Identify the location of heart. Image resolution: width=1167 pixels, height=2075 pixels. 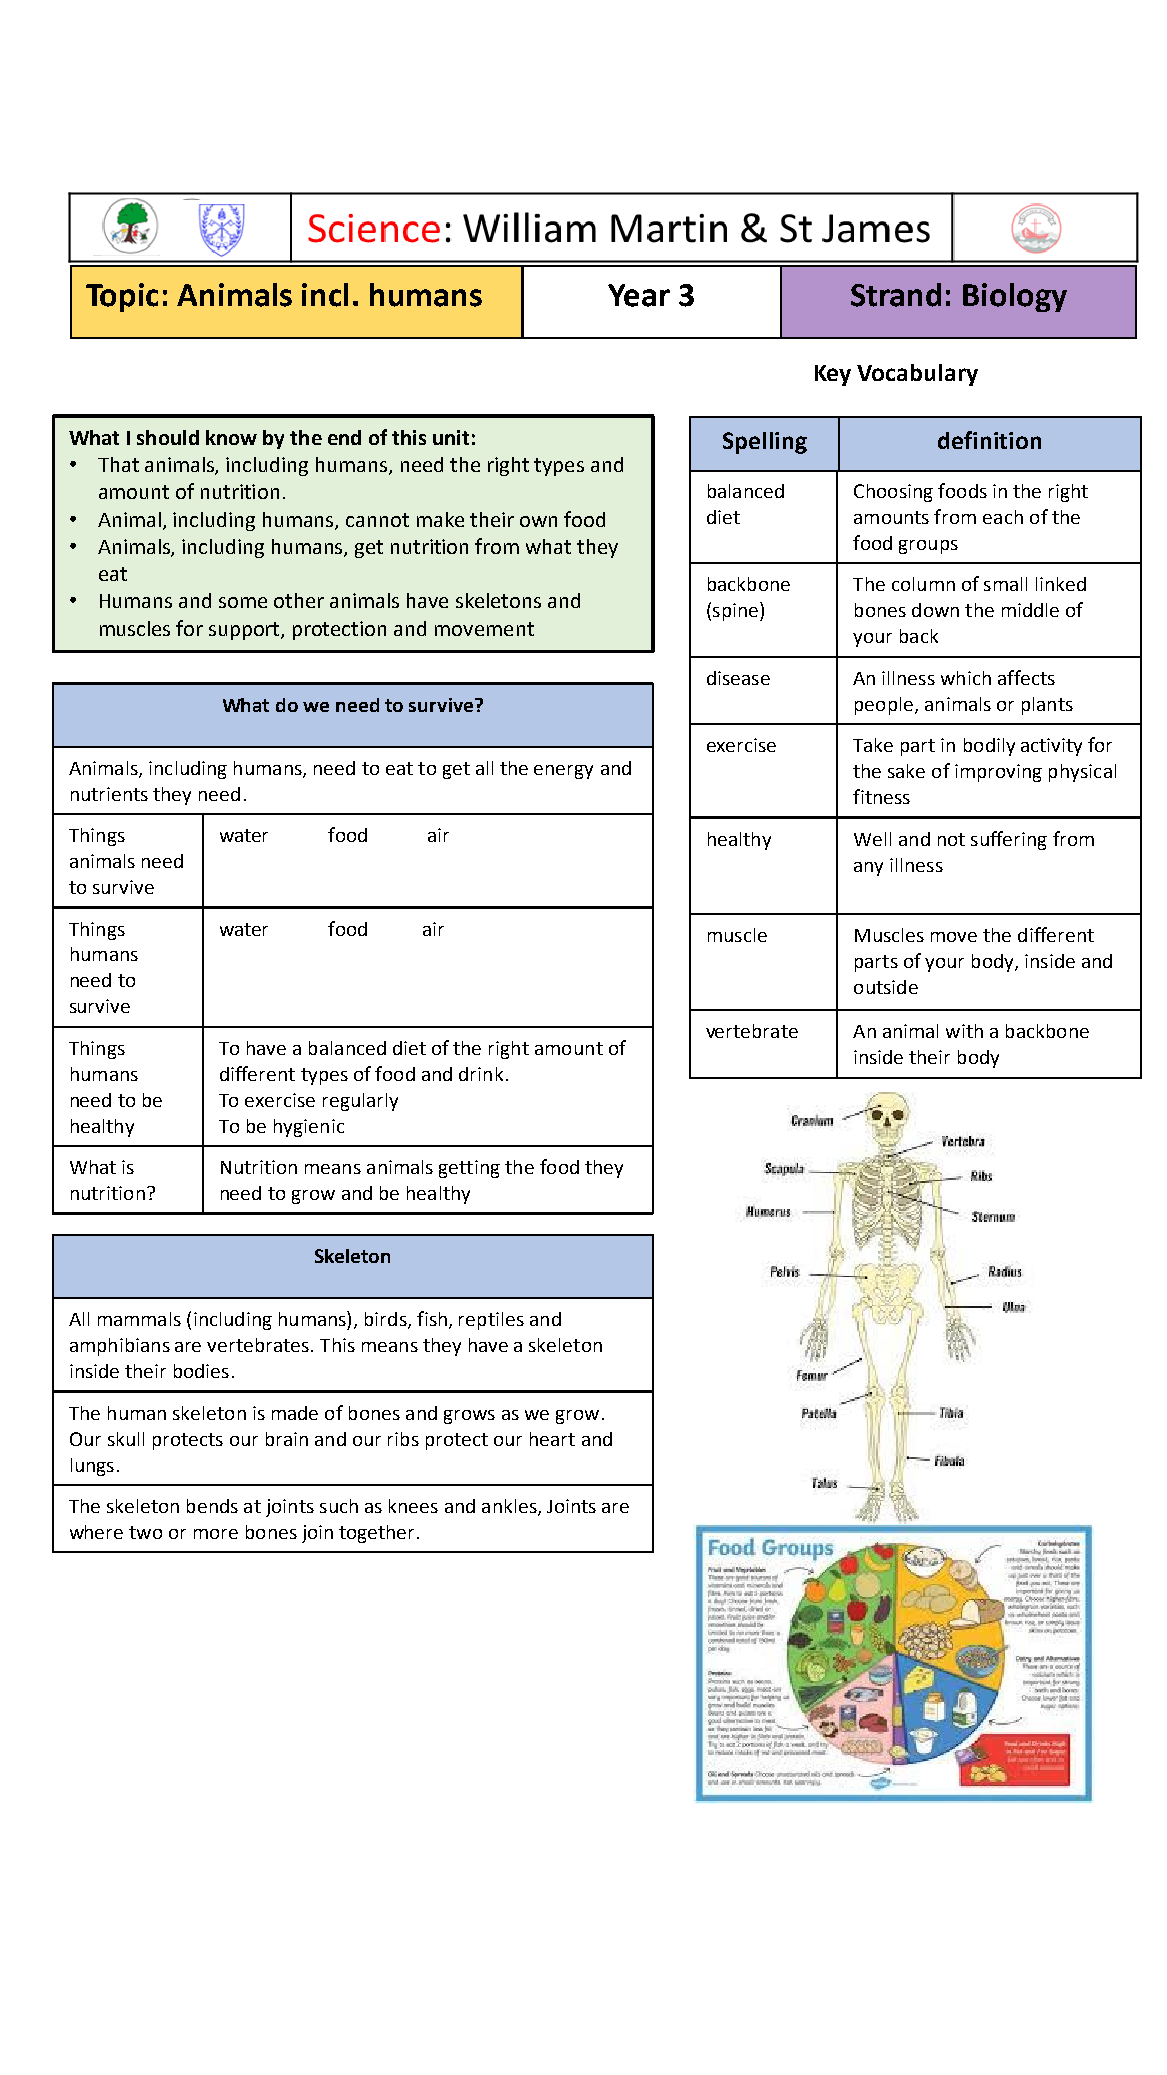
(552, 1439).
